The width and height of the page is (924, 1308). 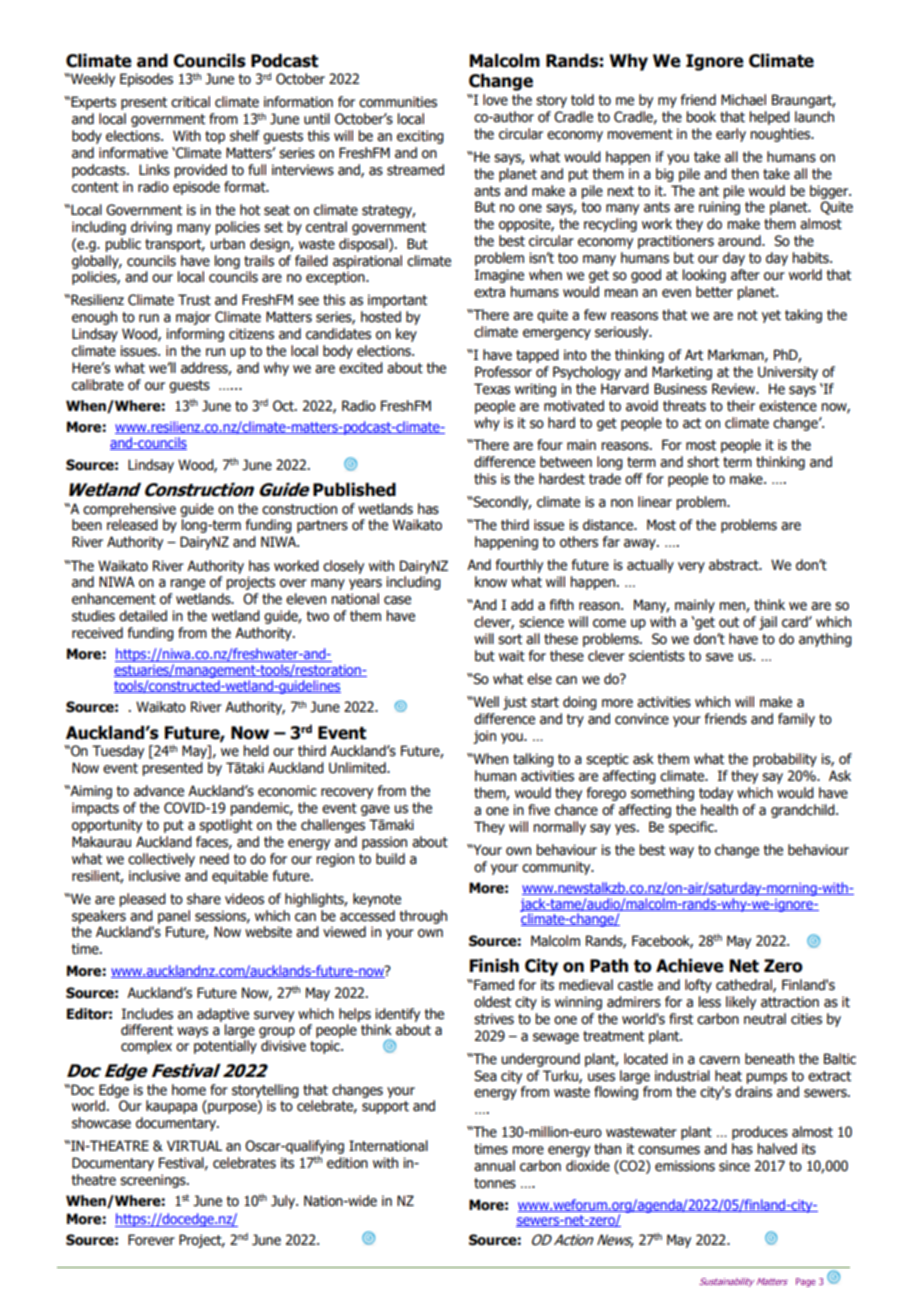 I want to click on exciting, so click(x=420, y=137).
